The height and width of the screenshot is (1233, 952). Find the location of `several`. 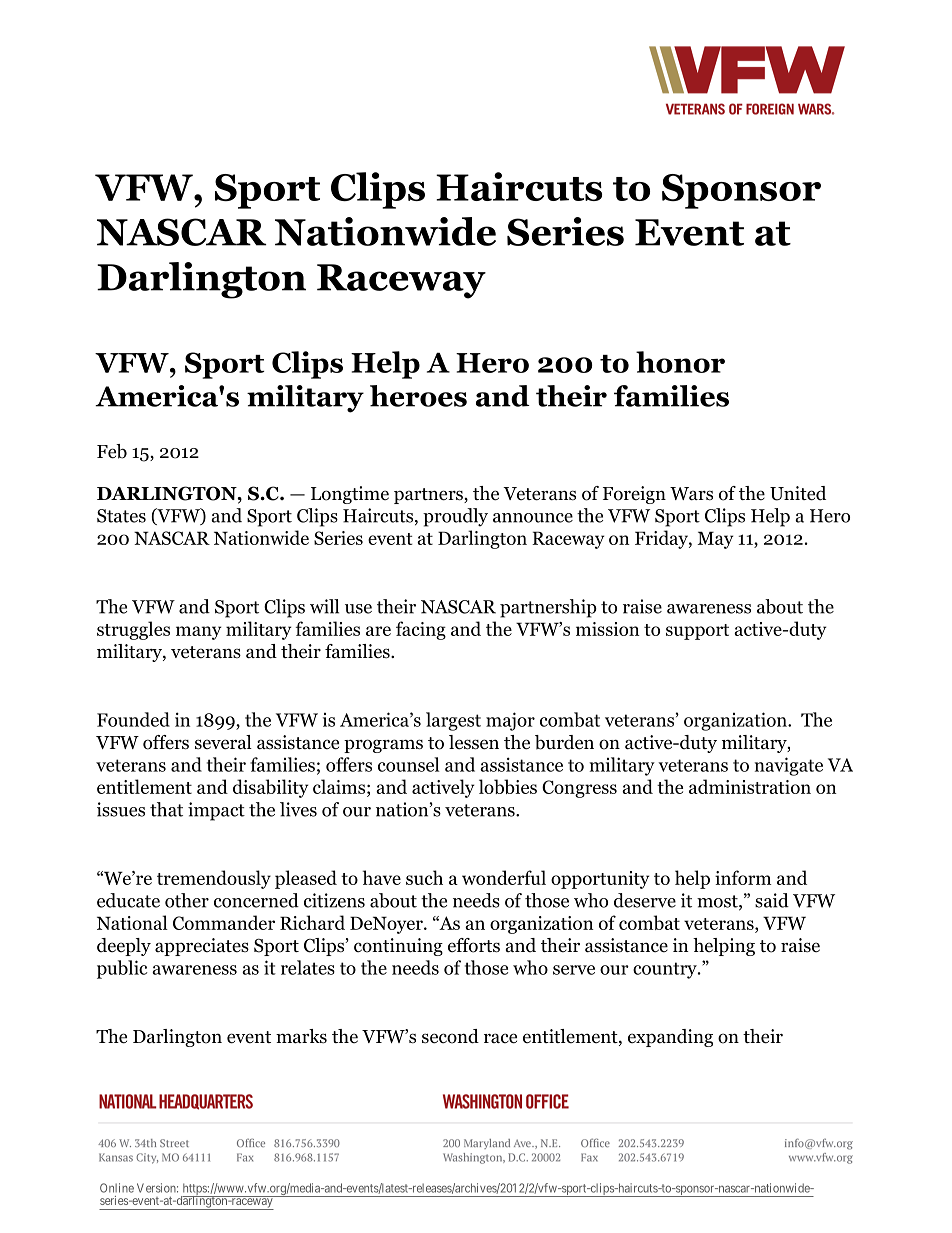

several is located at coordinates (223, 742).
